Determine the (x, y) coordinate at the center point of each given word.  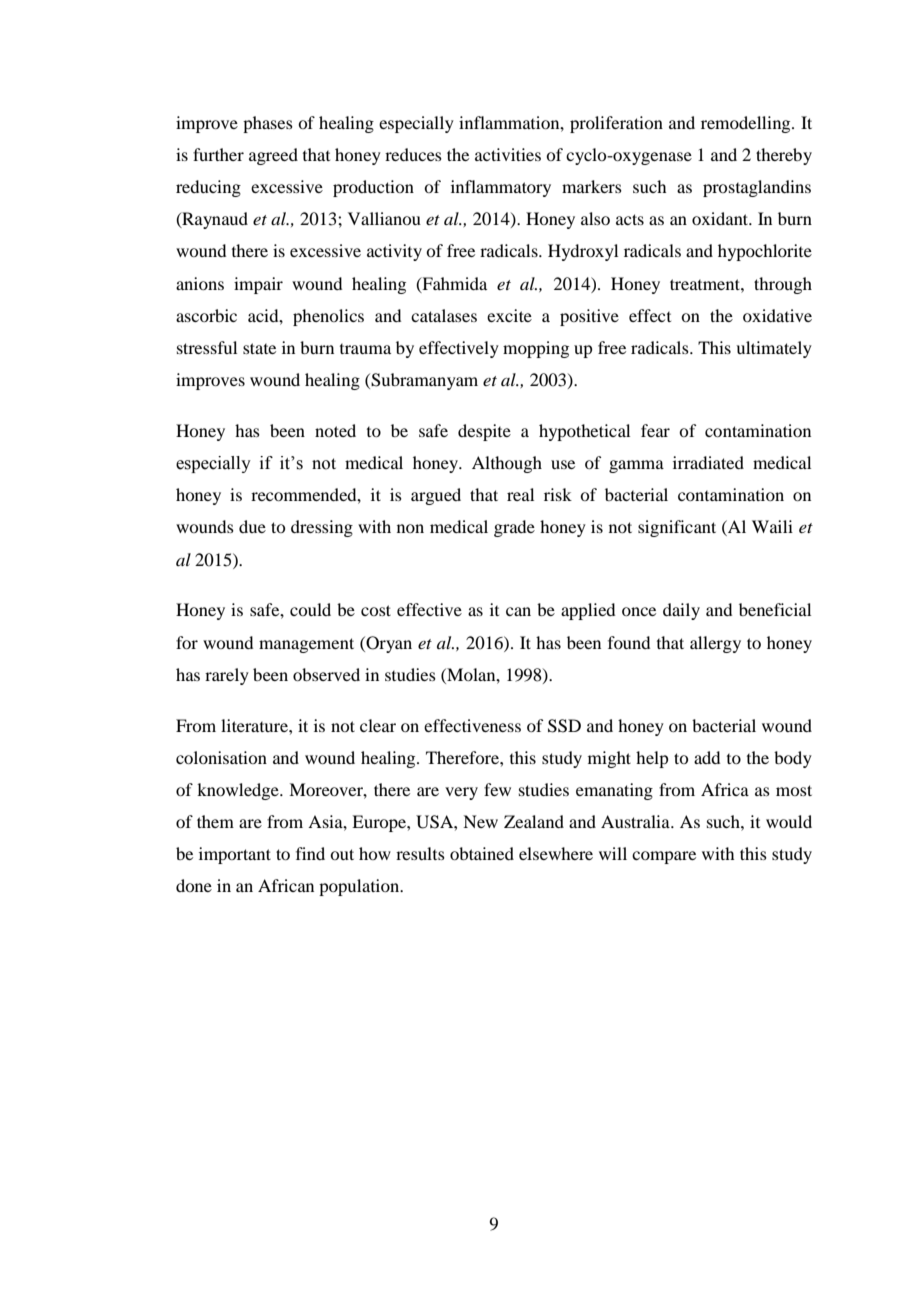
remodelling (747, 124)
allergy (715, 644)
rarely (227, 676)
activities (508, 154)
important (235, 855)
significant (677, 528)
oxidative (777, 315)
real (520, 494)
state (259, 348)
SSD (564, 726)
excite (509, 315)
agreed (273, 156)
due (252, 526)
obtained (482, 853)
